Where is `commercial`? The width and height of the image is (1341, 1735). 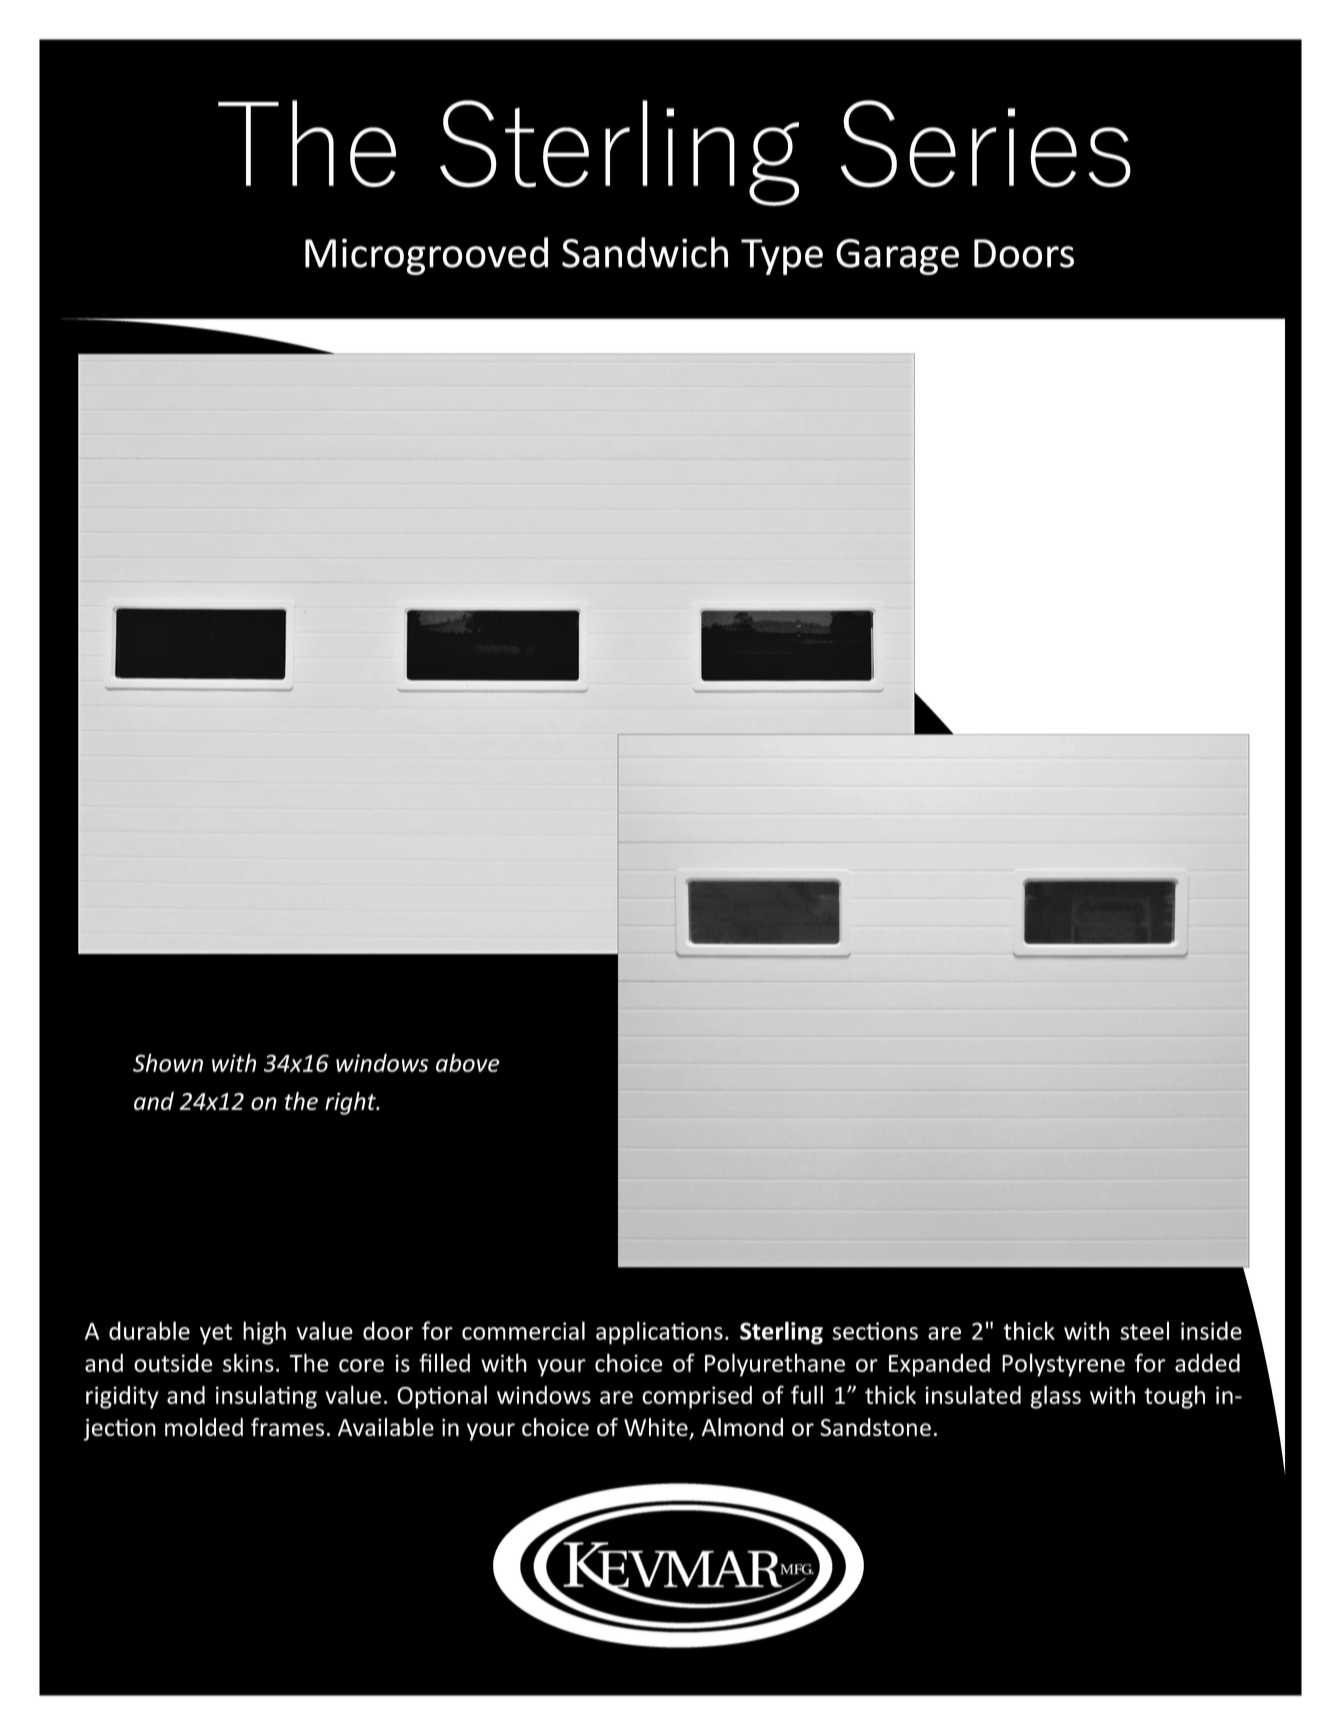 commercial is located at coordinates (523, 1330).
